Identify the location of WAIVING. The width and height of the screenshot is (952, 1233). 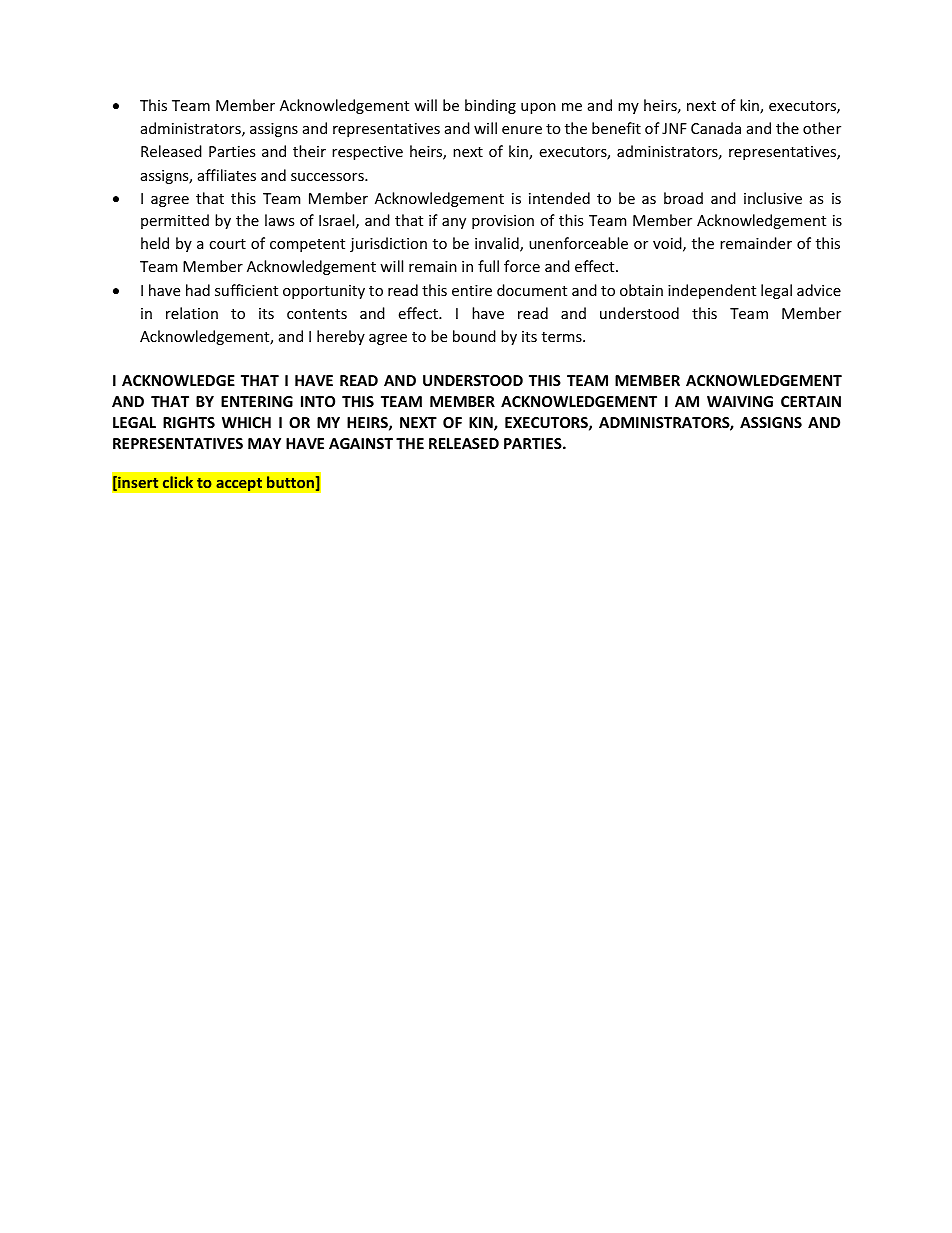
(740, 401).
